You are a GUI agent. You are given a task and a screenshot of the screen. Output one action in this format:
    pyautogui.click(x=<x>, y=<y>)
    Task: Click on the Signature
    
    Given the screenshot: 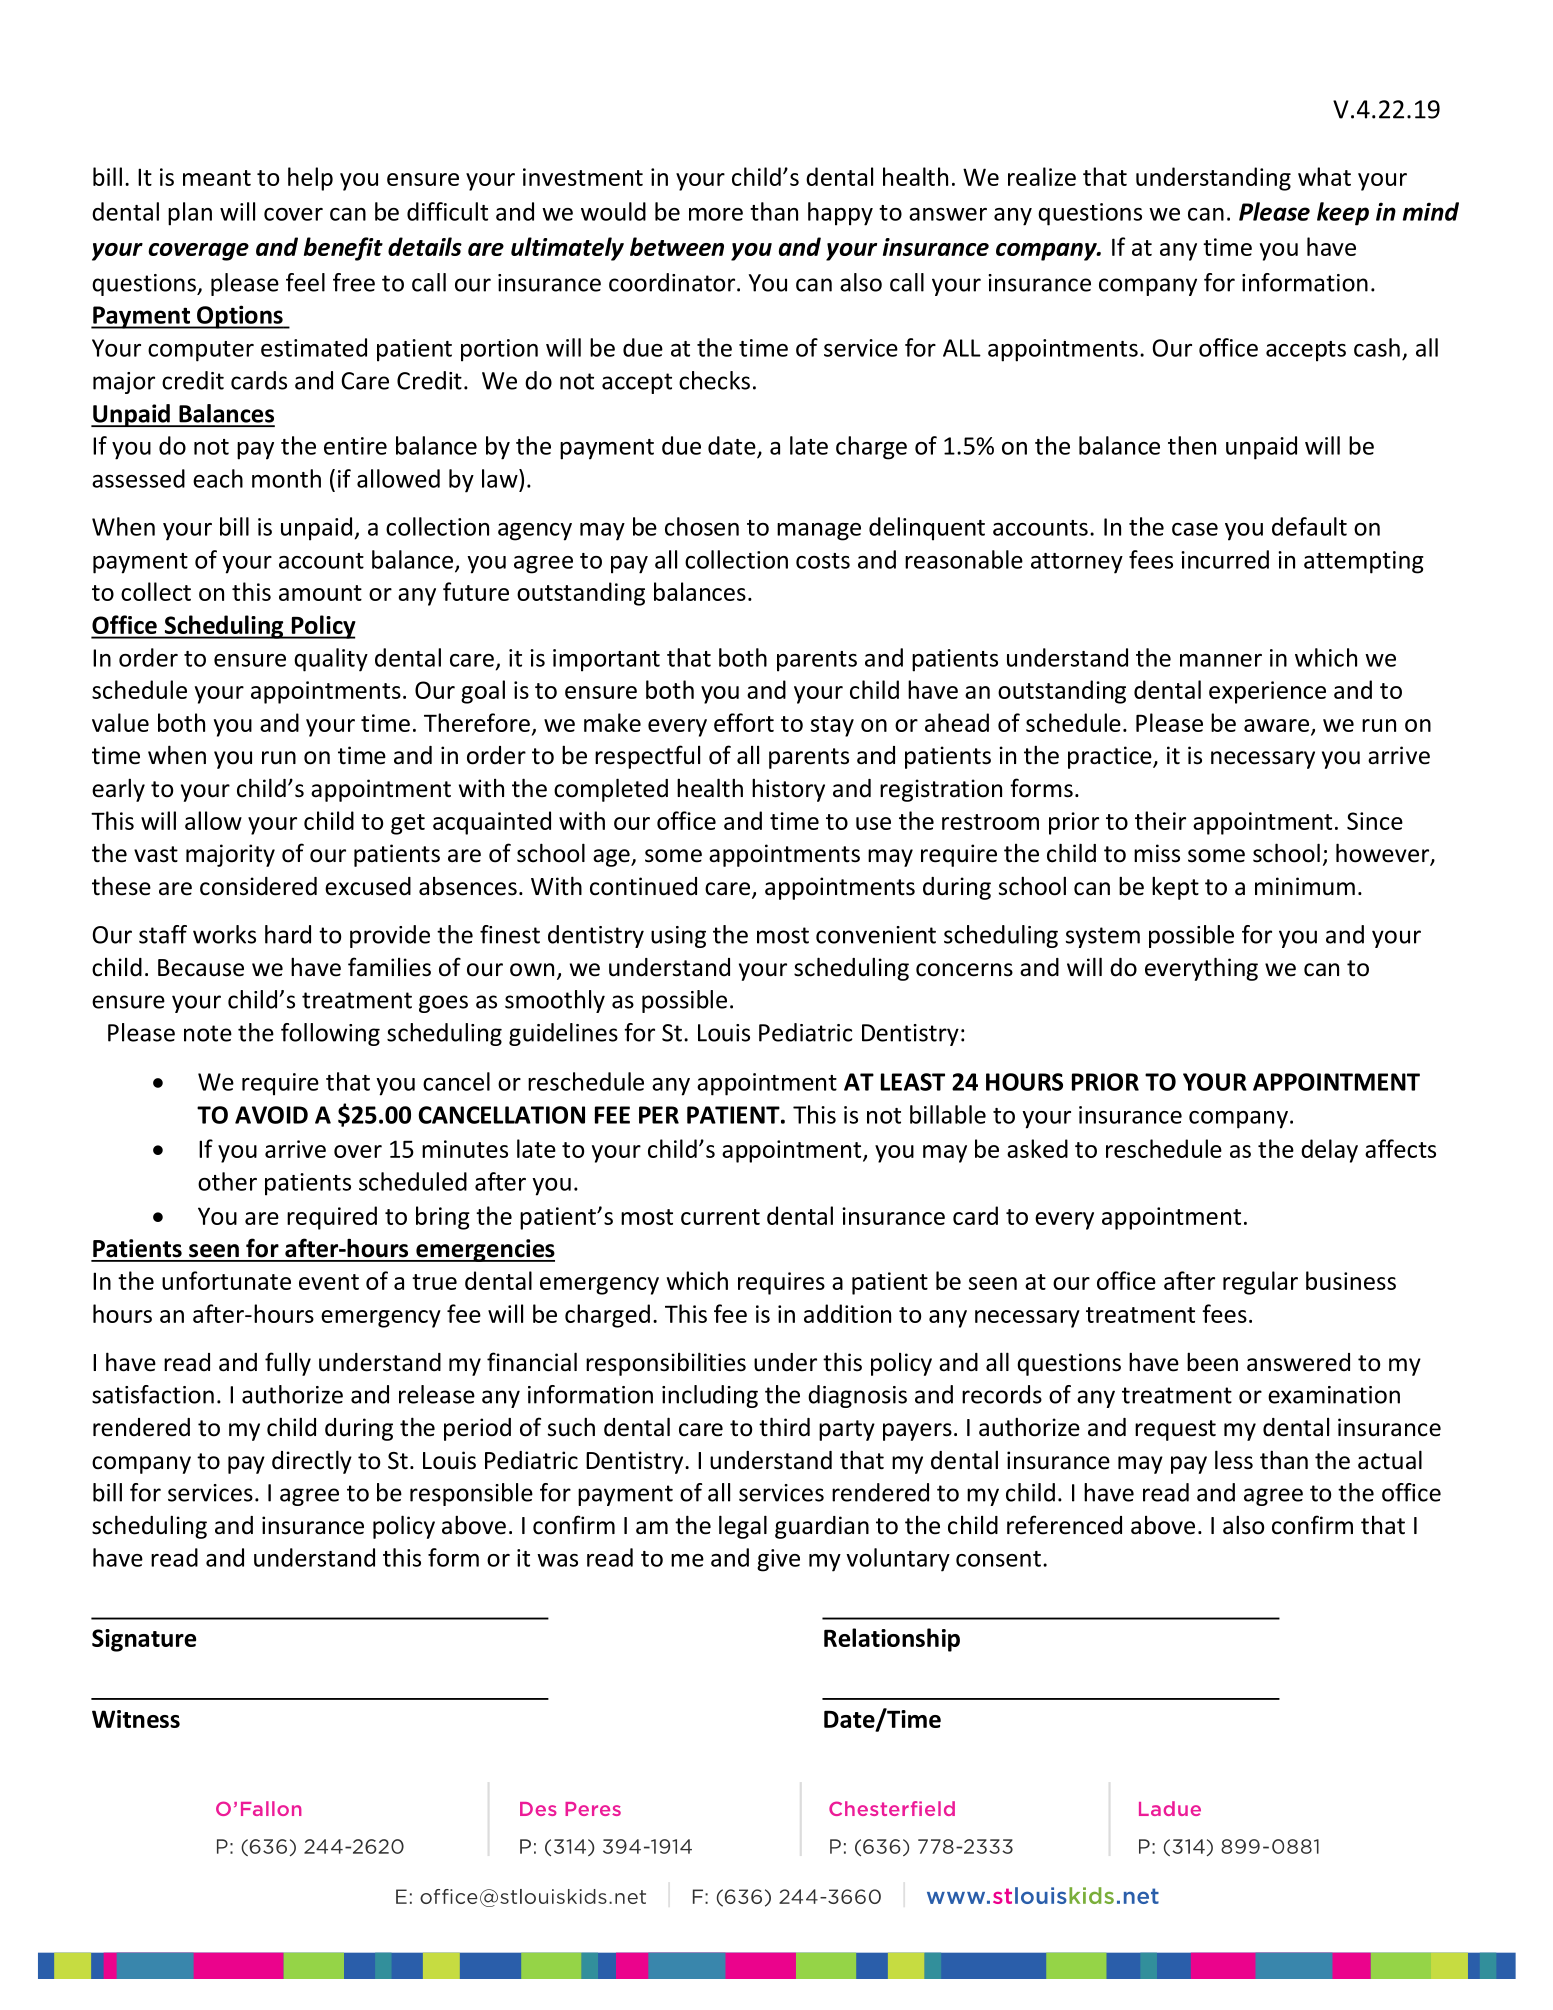 What is the action you would take?
    pyautogui.click(x=144, y=1640)
